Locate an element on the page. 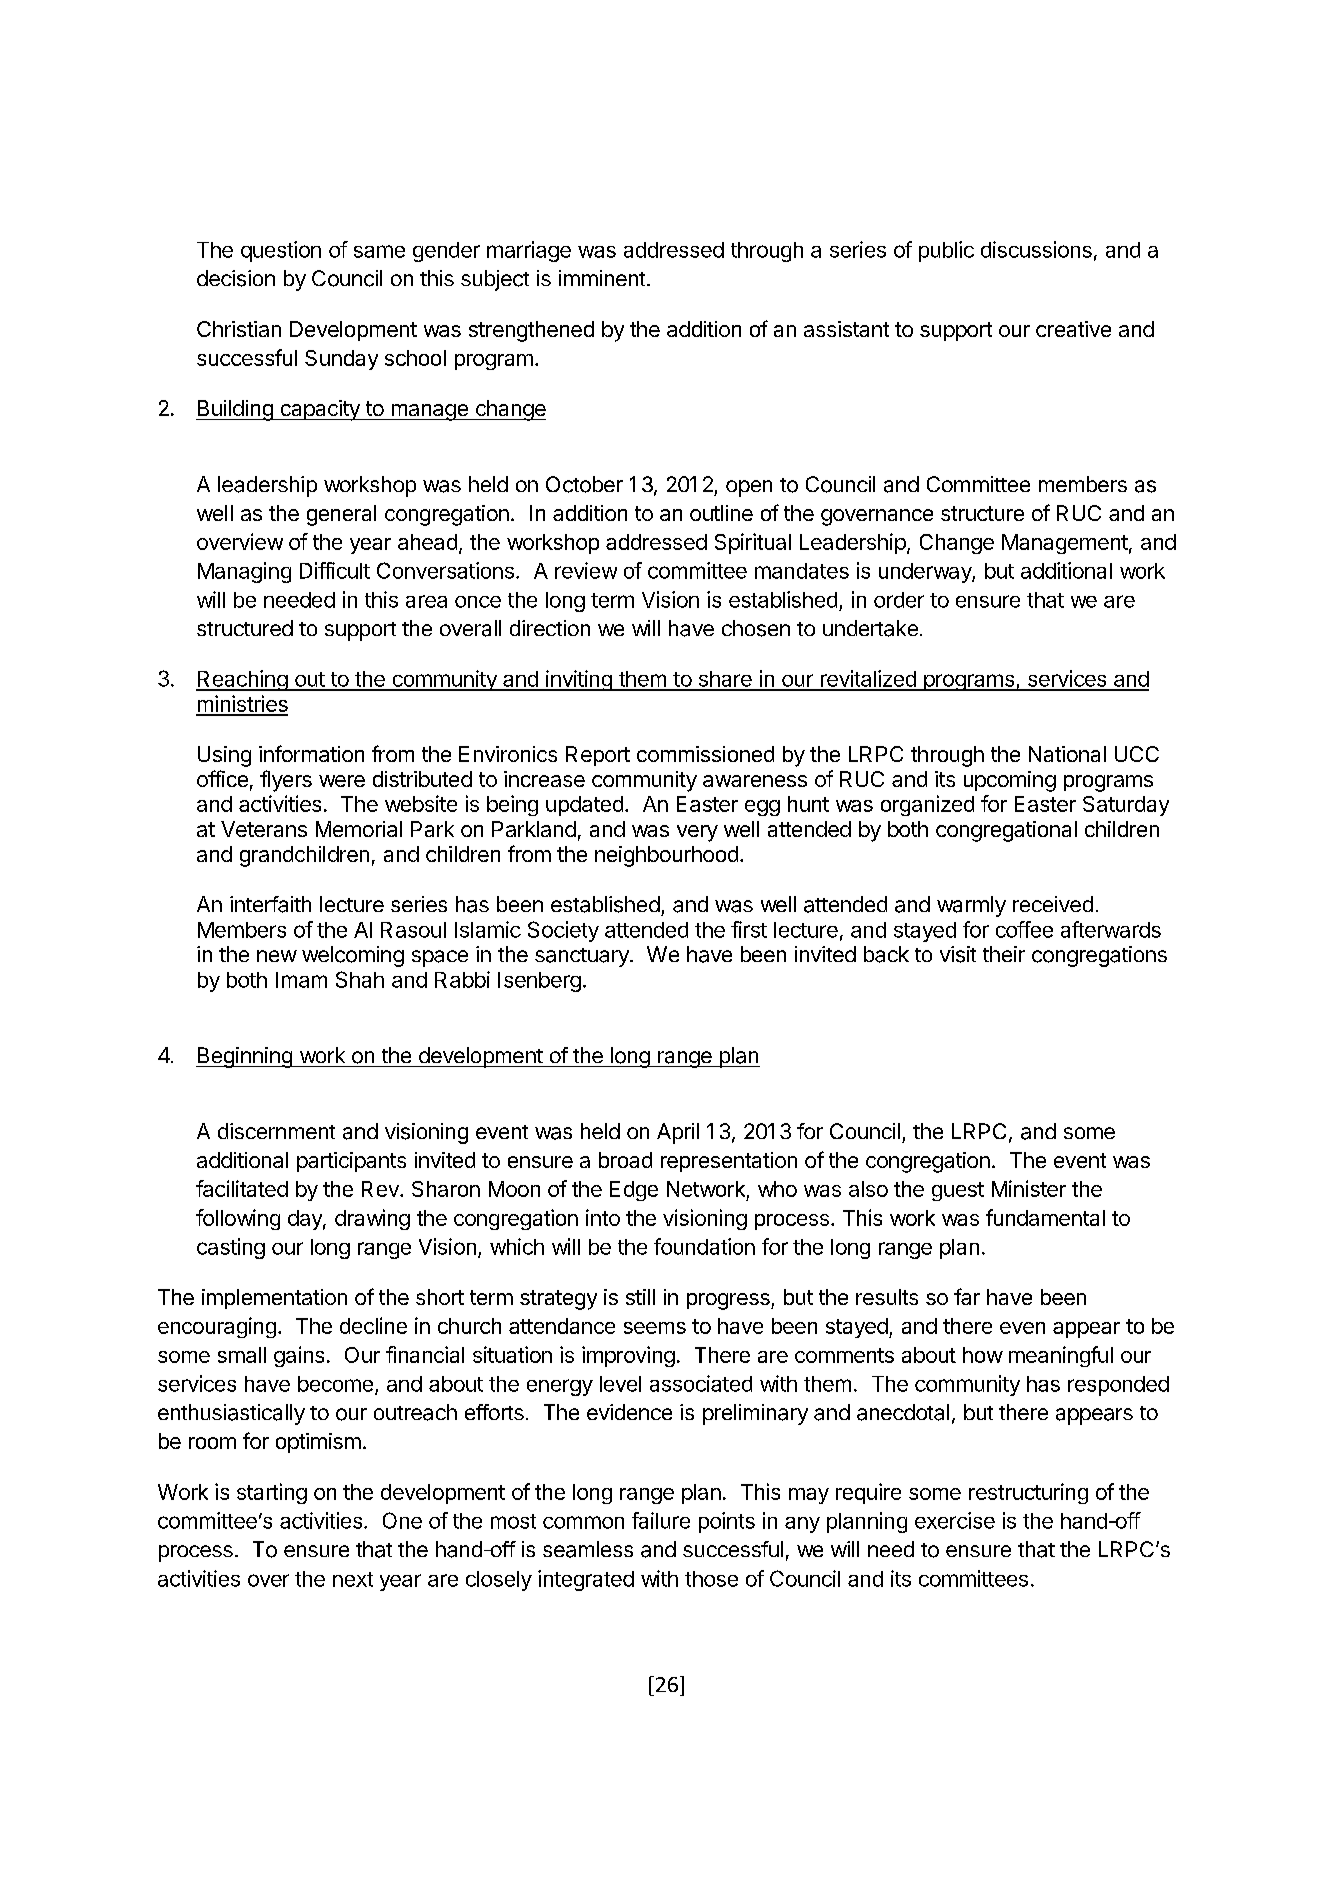 The width and height of the page is (1332, 1886). discussions is located at coordinates (1036, 249).
